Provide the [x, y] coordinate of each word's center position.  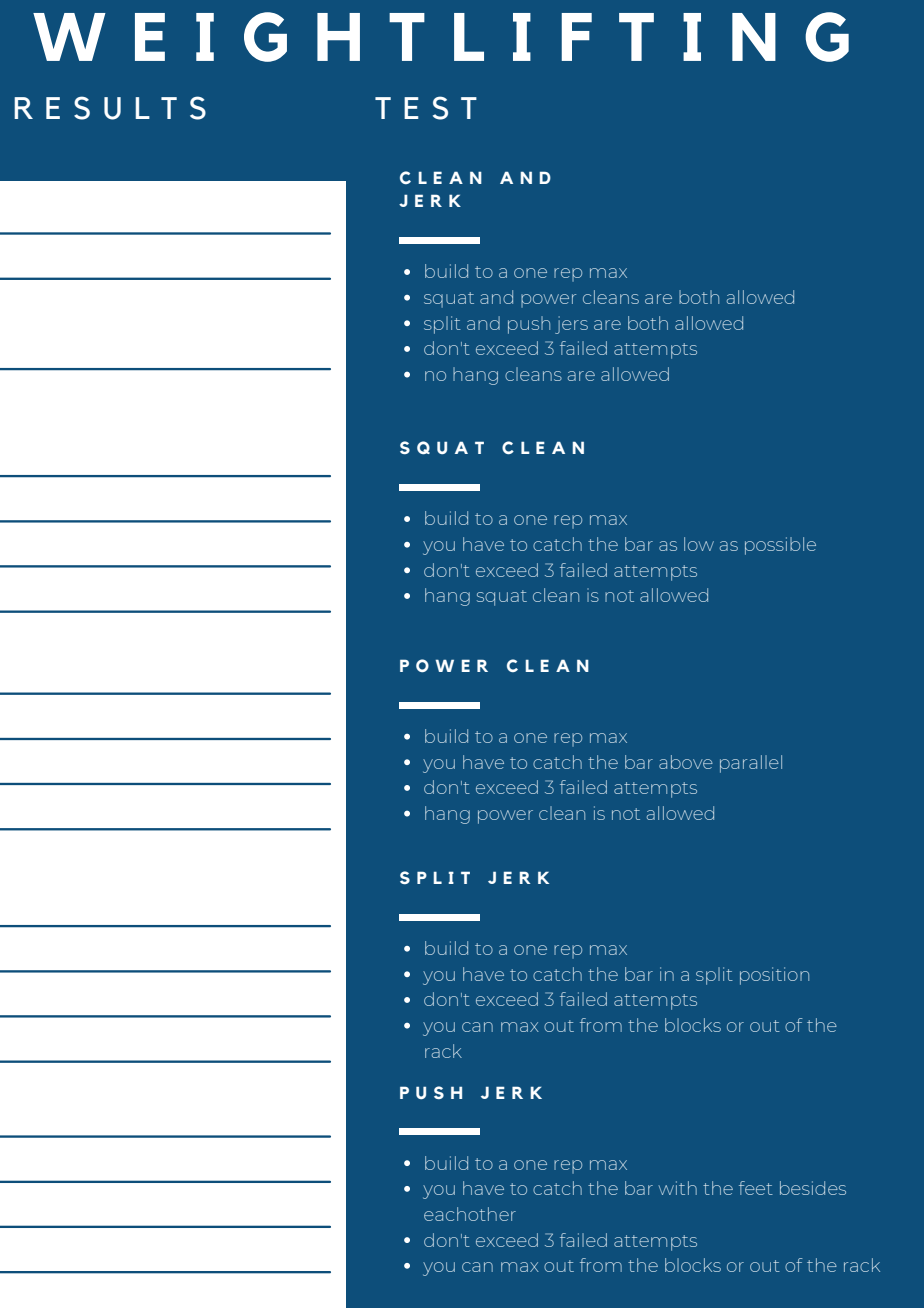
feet [756, 1188]
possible [780, 546]
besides [813, 1188]
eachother [470, 1214]
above [686, 762]
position [774, 976]
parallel [751, 764]
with [677, 1188]
